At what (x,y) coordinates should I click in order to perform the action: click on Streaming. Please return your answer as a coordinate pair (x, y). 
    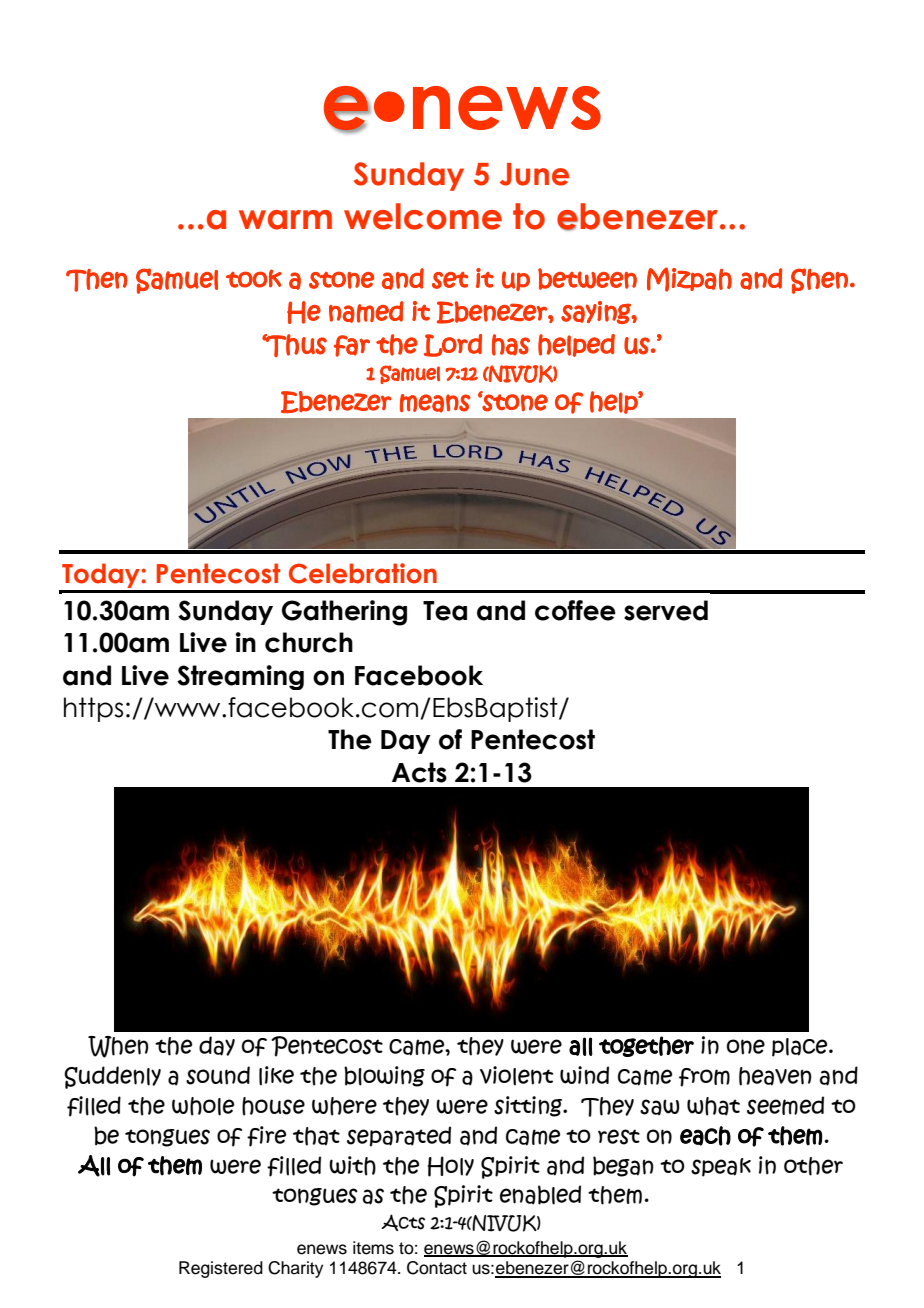
    Looking at the image, I should click on (240, 677).
